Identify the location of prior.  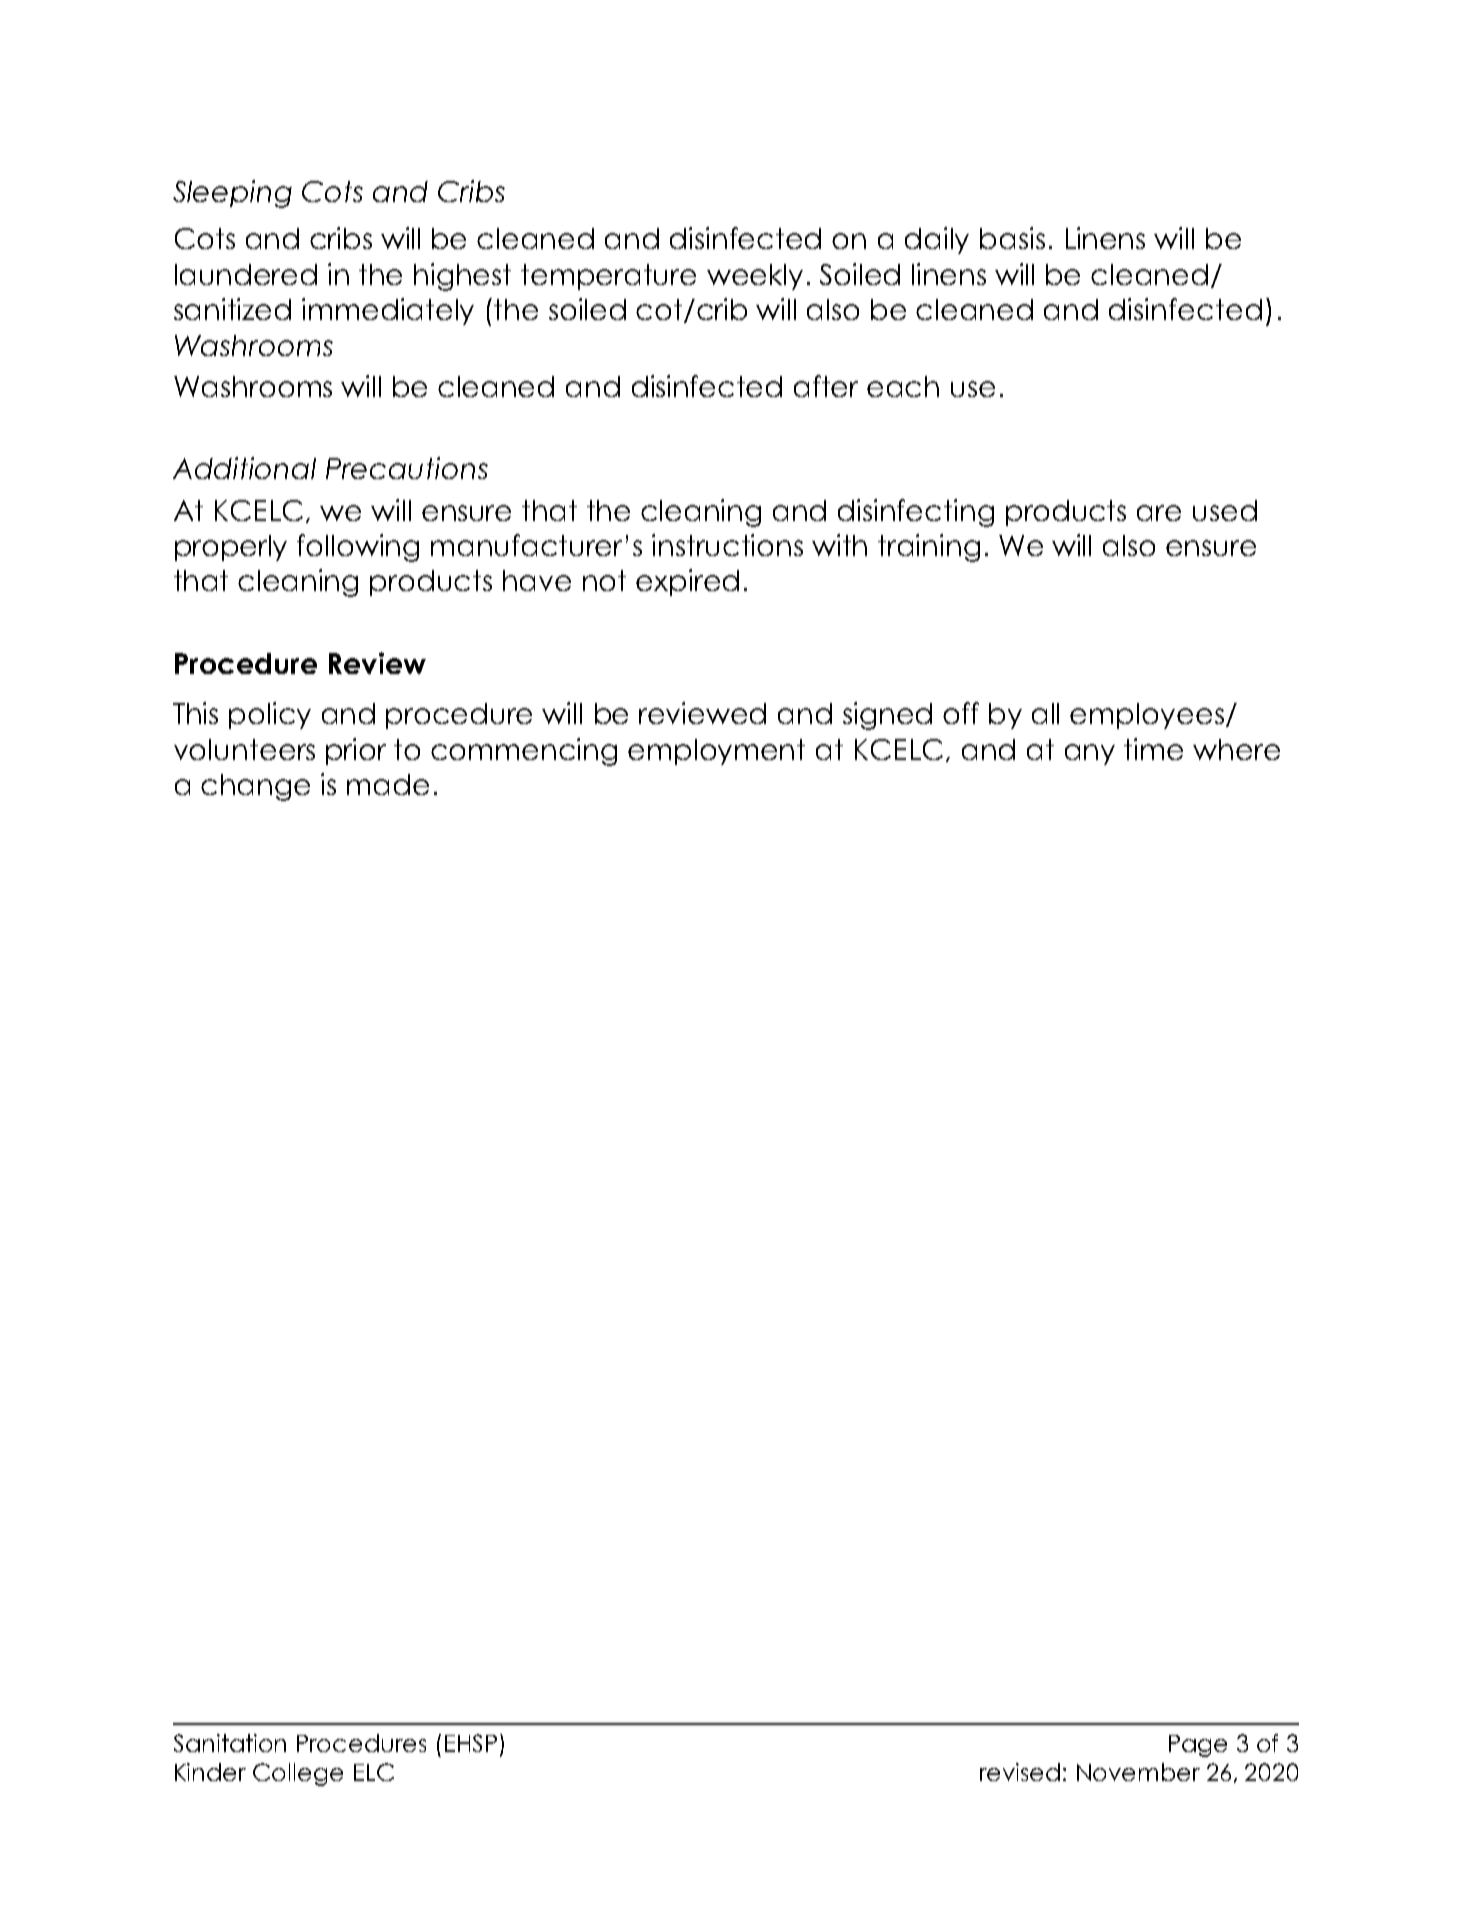
(356, 751).
